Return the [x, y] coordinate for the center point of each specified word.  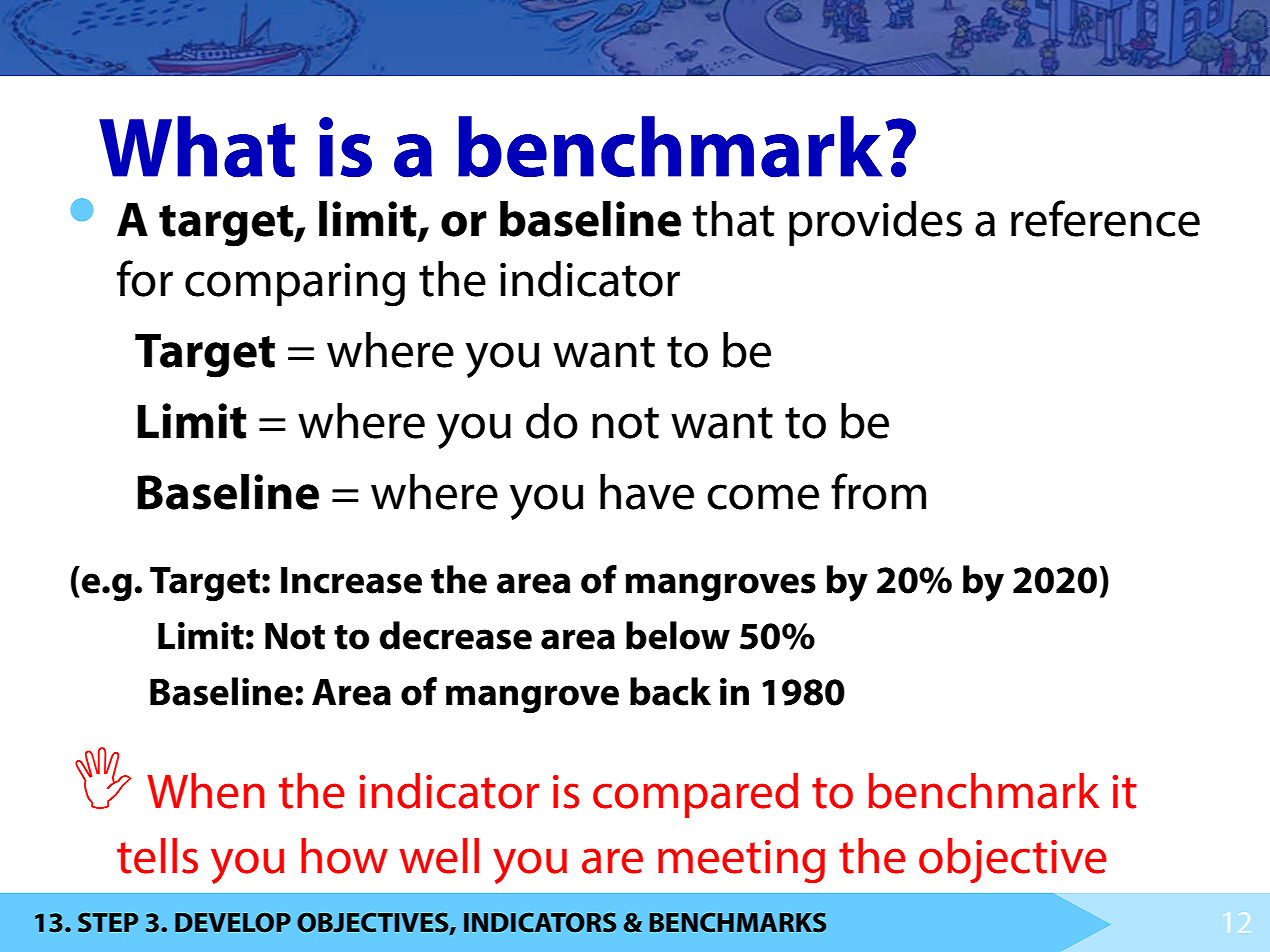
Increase [351, 580]
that [733, 219]
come [763, 497]
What [197, 147]
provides [875, 223]
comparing [295, 284]
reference [1105, 218]
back [670, 691]
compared [695, 795]
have [647, 492]
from [878, 491]
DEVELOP [233, 922]
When [206, 791]
